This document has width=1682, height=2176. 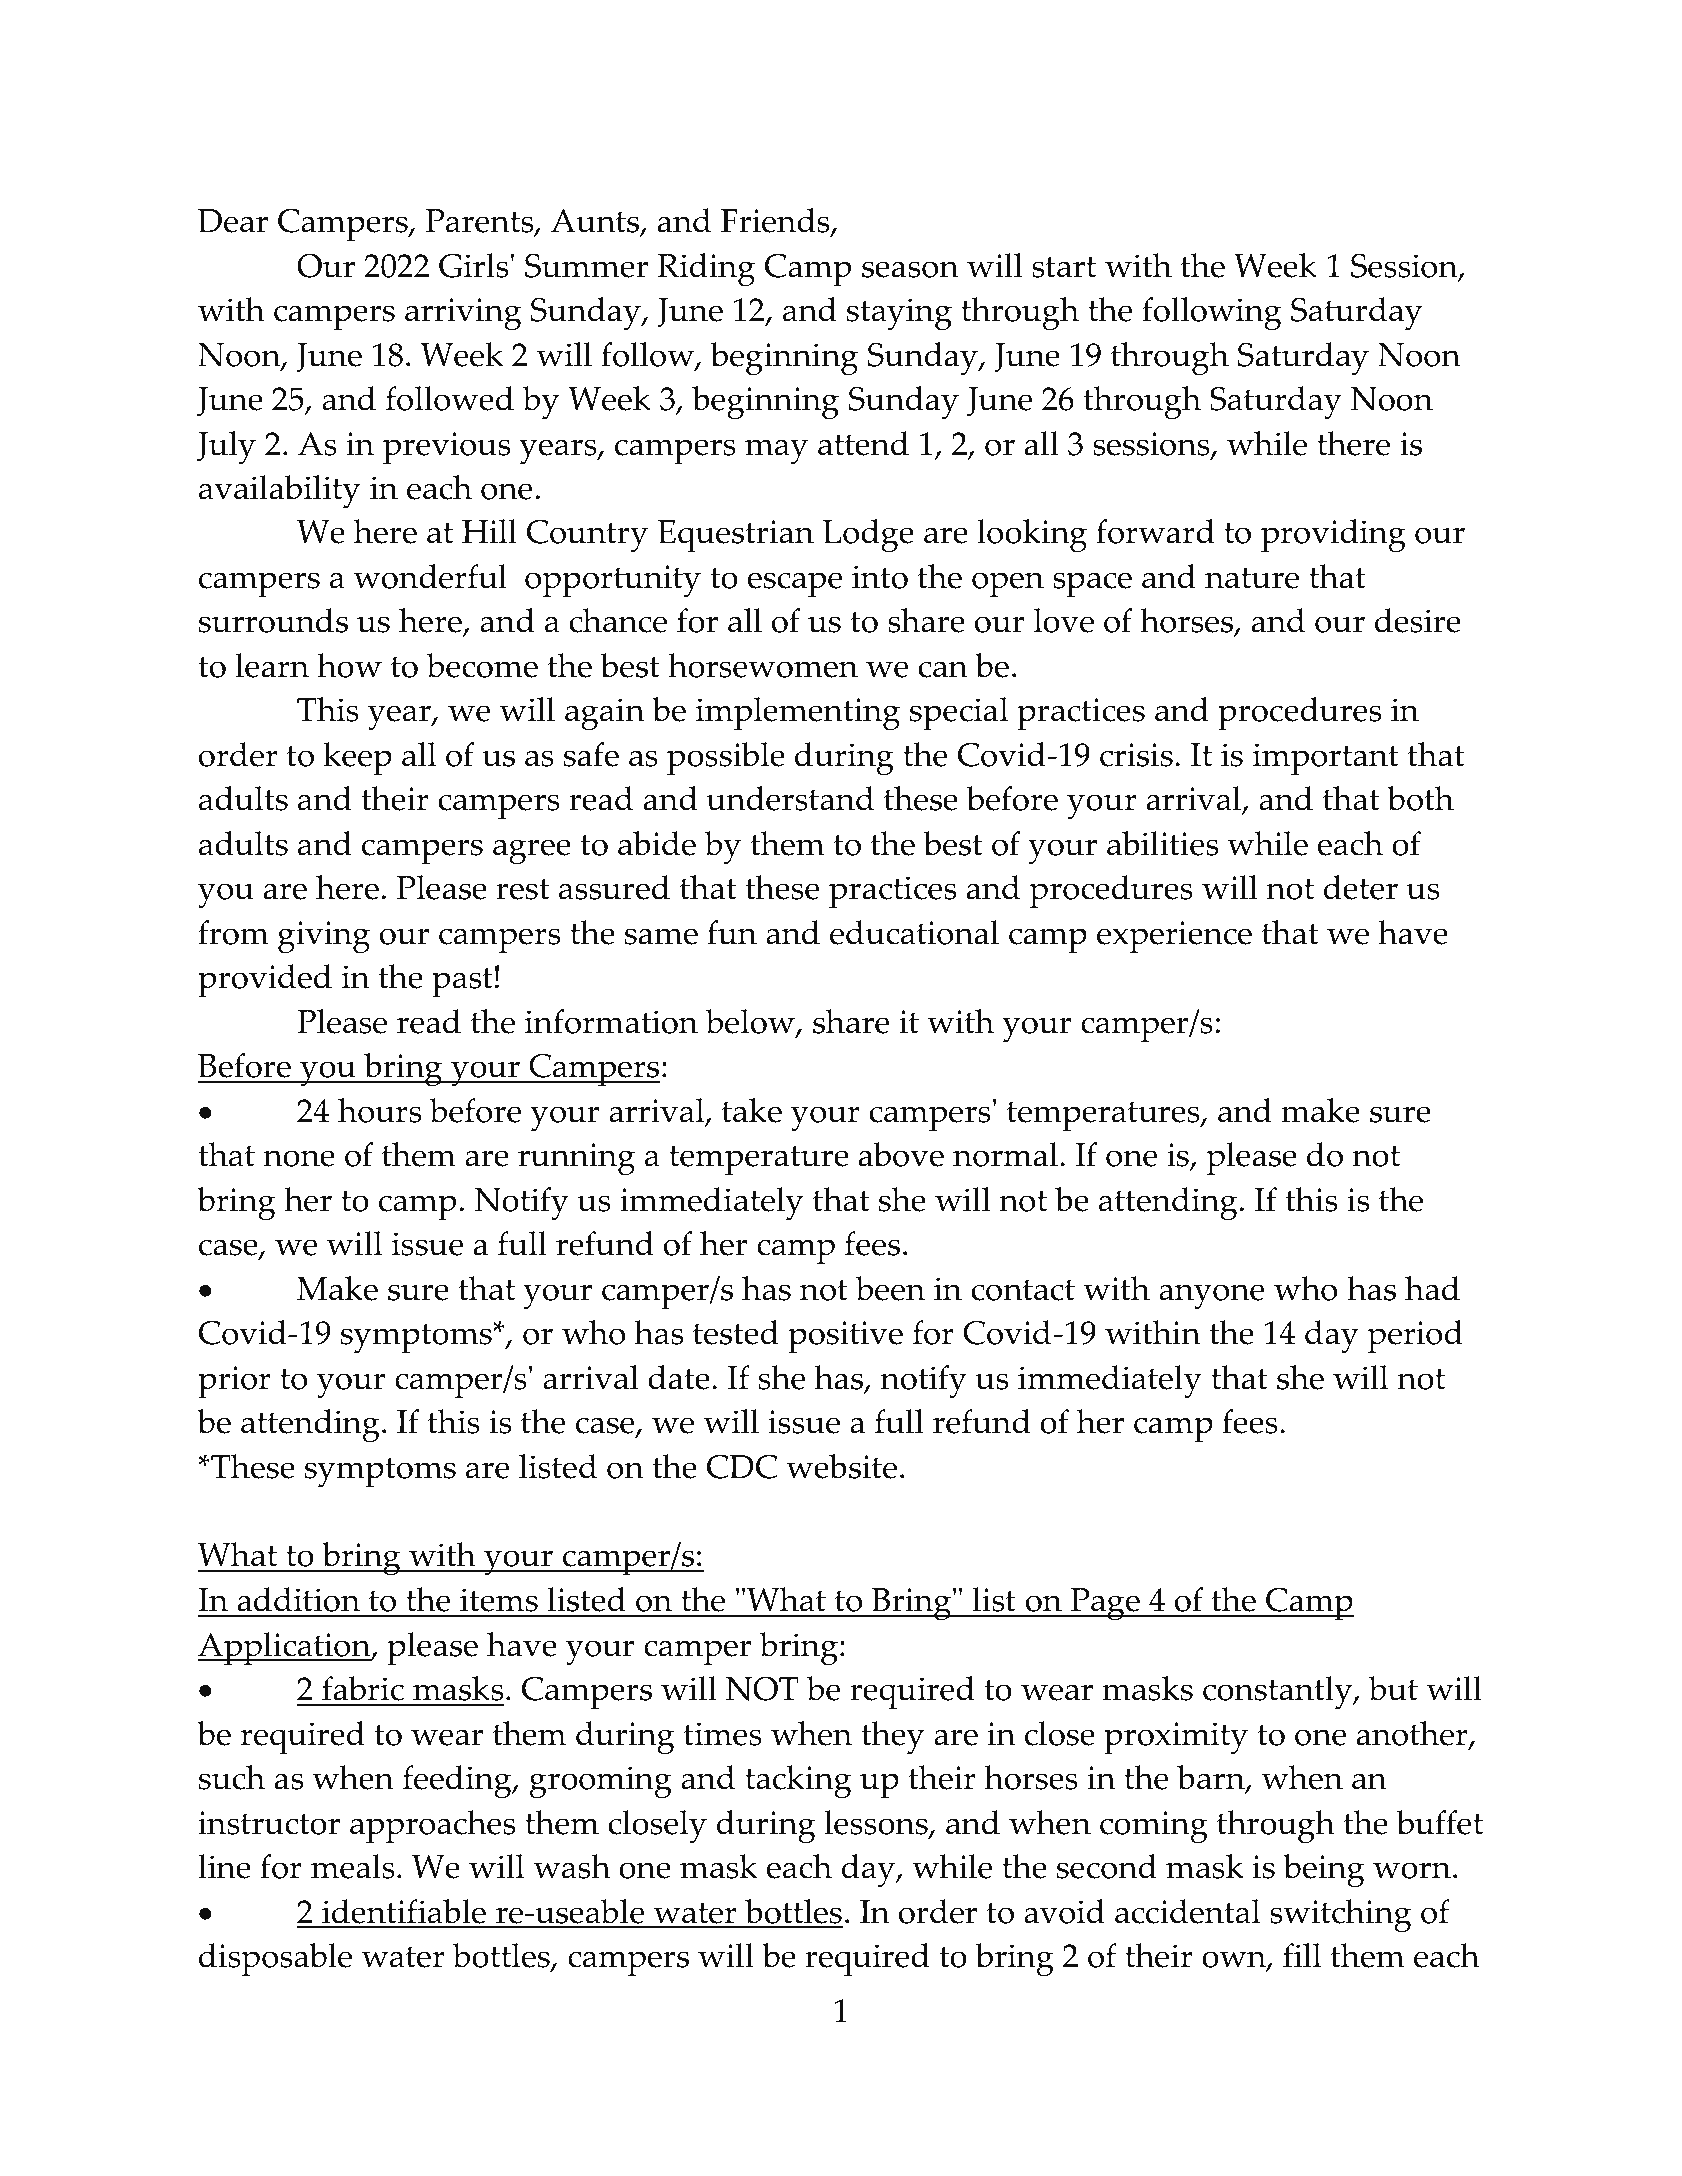 What do you see at coordinates (1326, 759) in the document?
I see `important` at bounding box center [1326, 759].
